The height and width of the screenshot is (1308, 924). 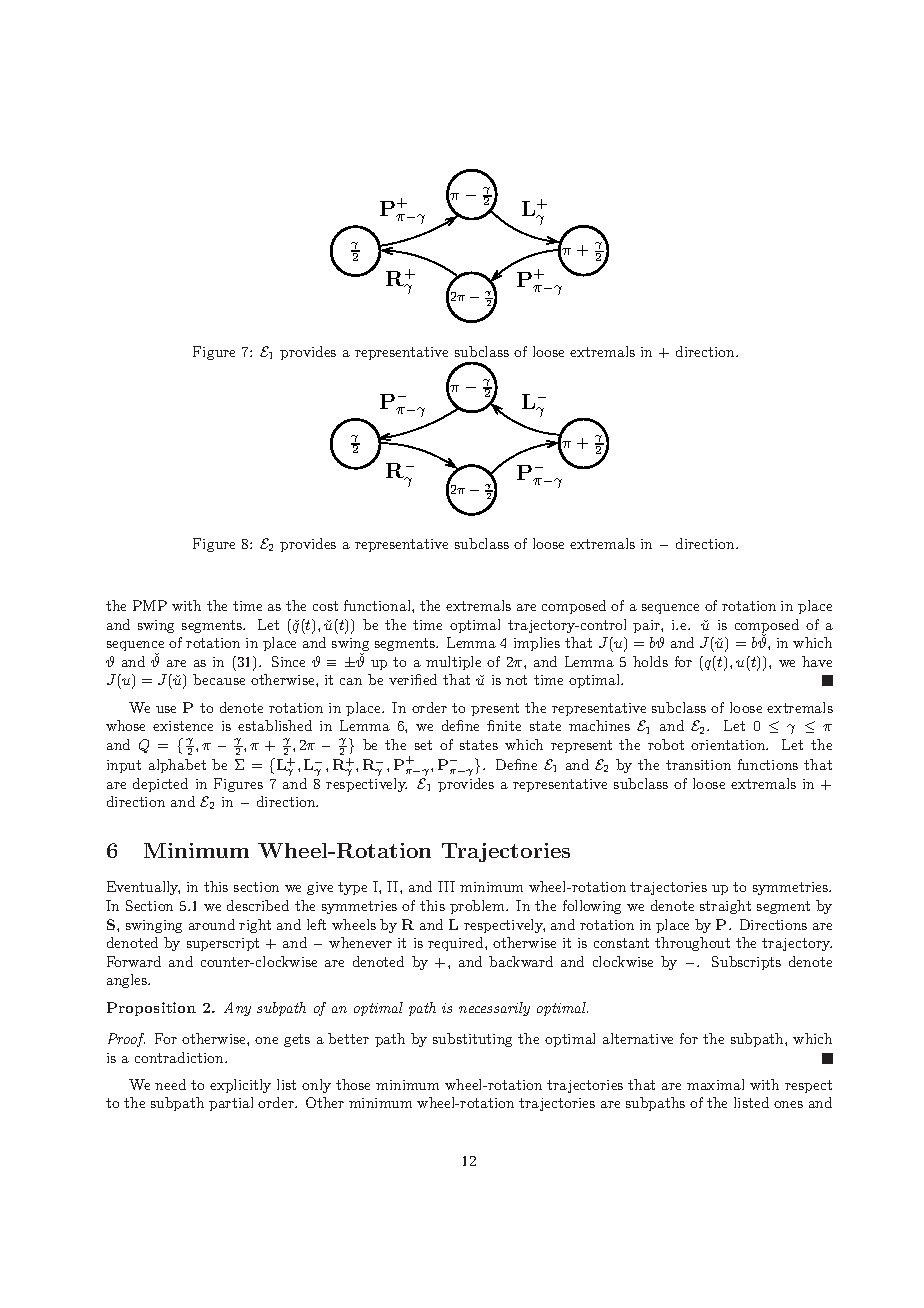 What do you see at coordinates (729, 745) in the screenshot?
I see `orientation` at bounding box center [729, 745].
